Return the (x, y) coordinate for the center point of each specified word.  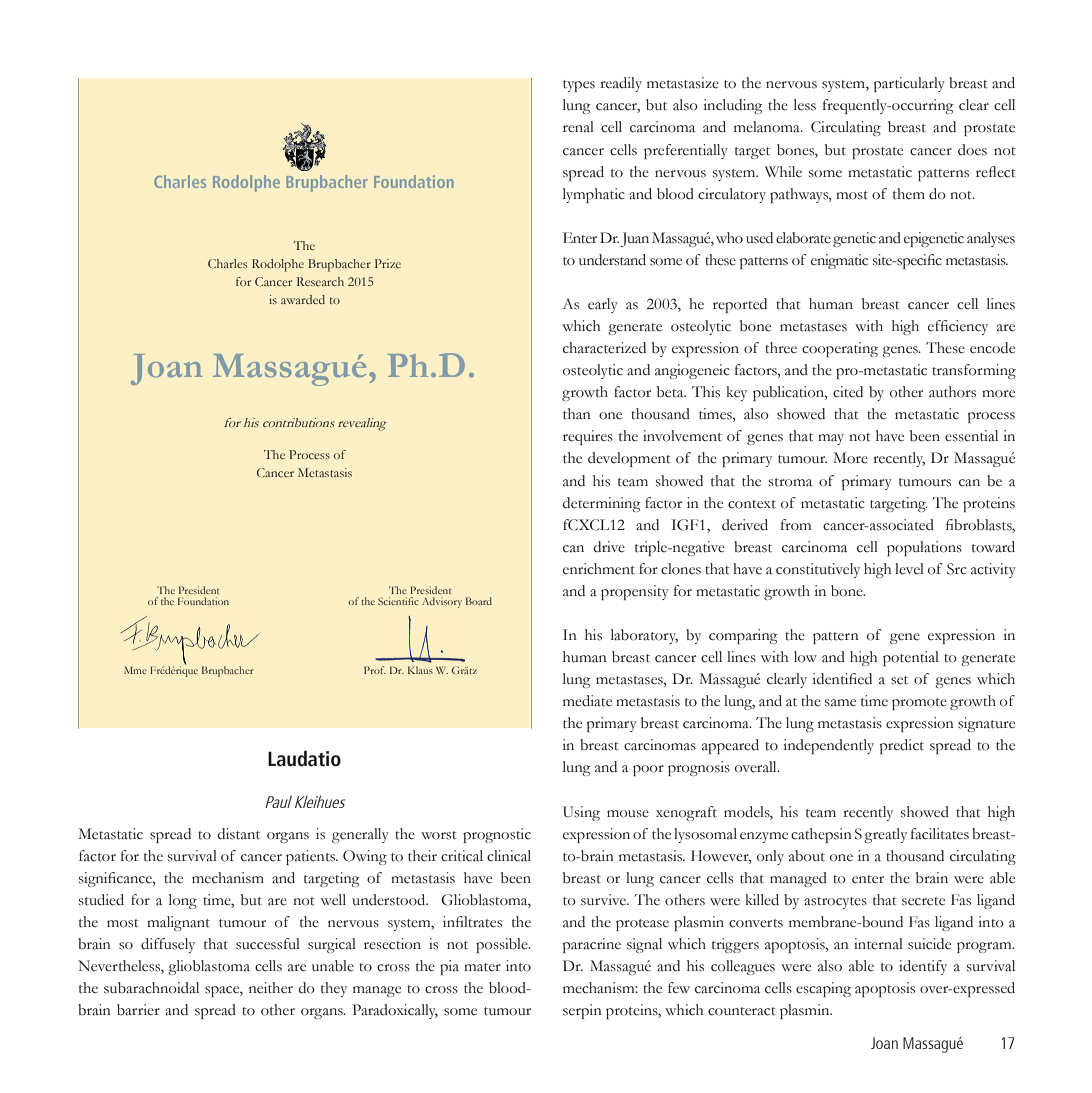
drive (609, 547)
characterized (604, 348)
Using (581, 813)
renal (578, 127)
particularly (909, 84)
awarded (303, 299)
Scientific (398, 601)
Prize (388, 263)
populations (924, 548)
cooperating (840, 349)
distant (239, 834)
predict (902, 746)
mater (482, 967)
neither (271, 988)
